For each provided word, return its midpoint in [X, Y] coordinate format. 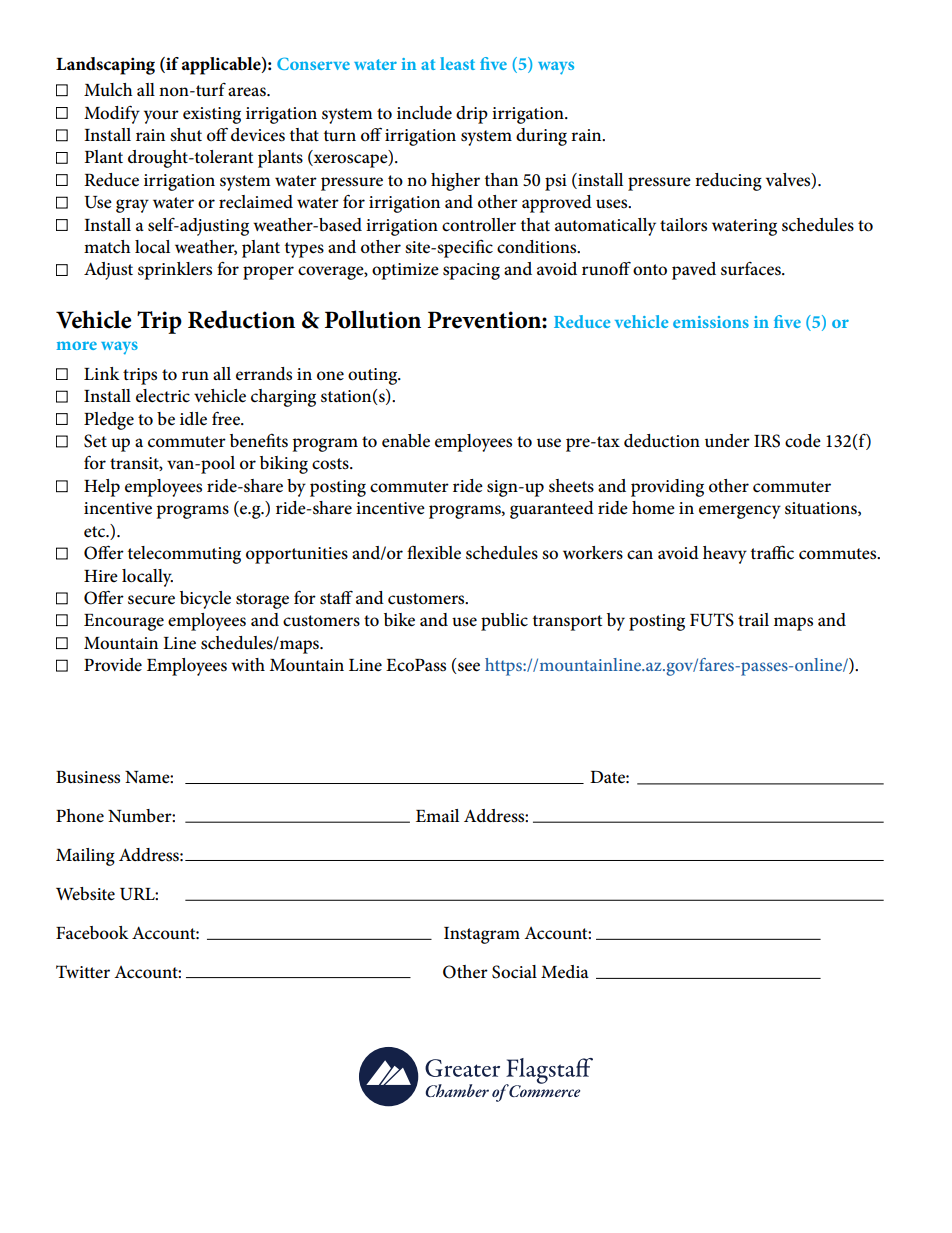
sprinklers [175, 271]
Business [88, 777]
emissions [711, 322]
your [161, 117]
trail [753, 619]
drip [472, 115]
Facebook [92, 933]
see [468, 668]
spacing [471, 271]
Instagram [482, 935]
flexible [434, 553]
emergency [740, 512]
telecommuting [184, 555]
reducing [728, 182]
